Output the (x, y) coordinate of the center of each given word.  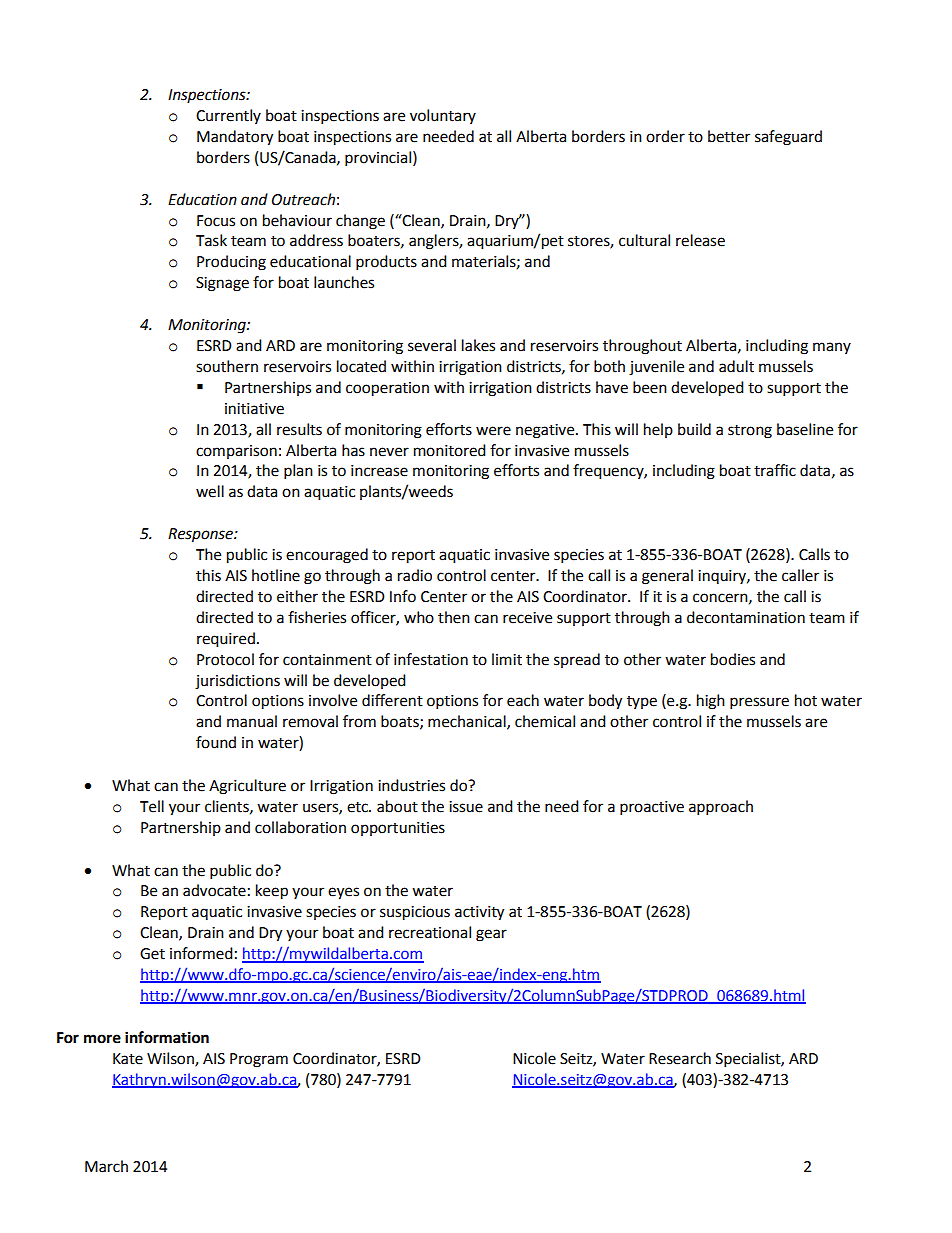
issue (466, 807)
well (210, 491)
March (106, 1166)
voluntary (443, 116)
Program (259, 1060)
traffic (775, 470)
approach (721, 808)
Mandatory (235, 138)
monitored (450, 450)
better (729, 136)
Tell (152, 806)
